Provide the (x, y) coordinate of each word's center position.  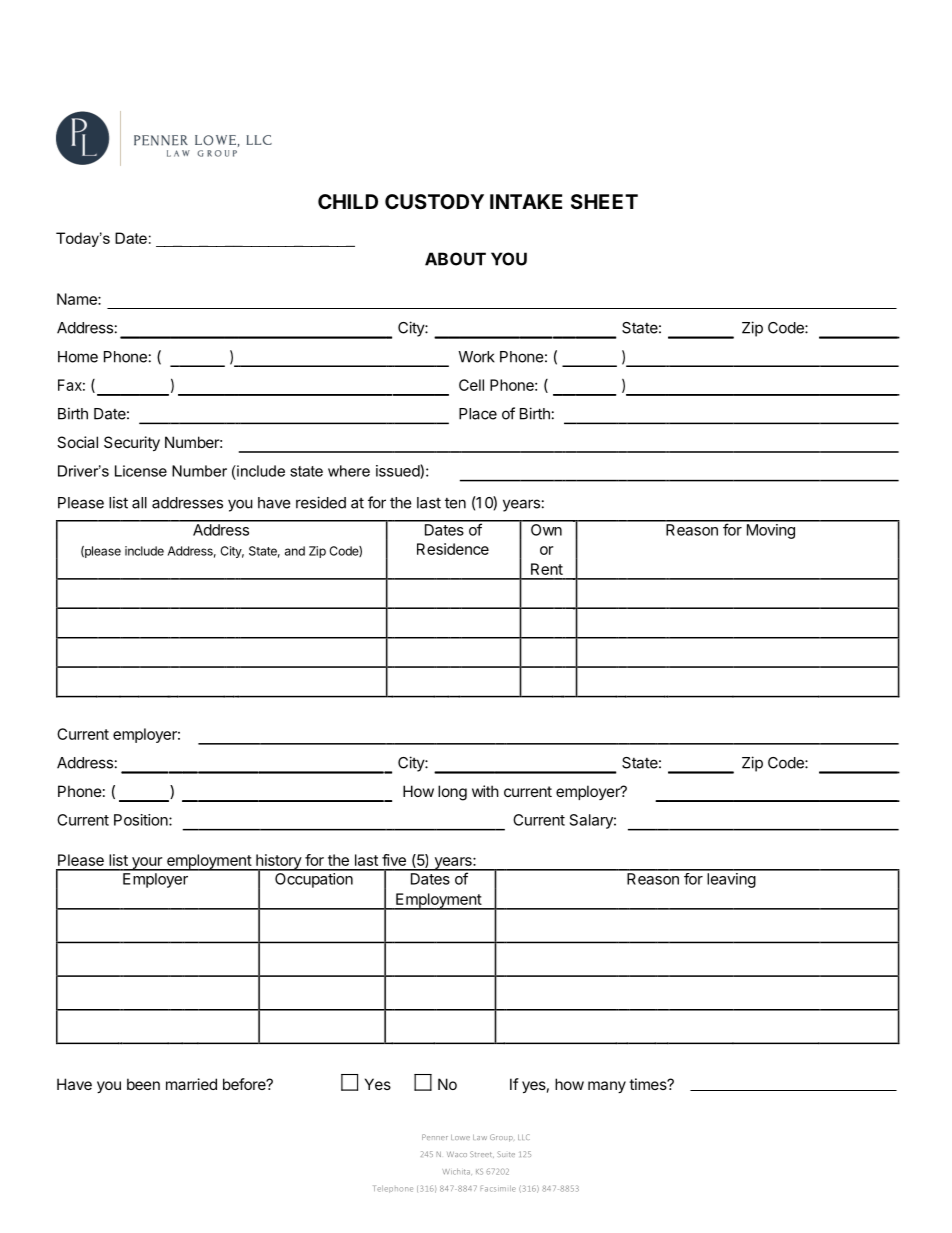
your (146, 864)
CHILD (348, 201)
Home (78, 357)
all (139, 503)
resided (321, 502)
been (143, 1084)
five (394, 860)
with (485, 791)
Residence (453, 549)
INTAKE (526, 201)
